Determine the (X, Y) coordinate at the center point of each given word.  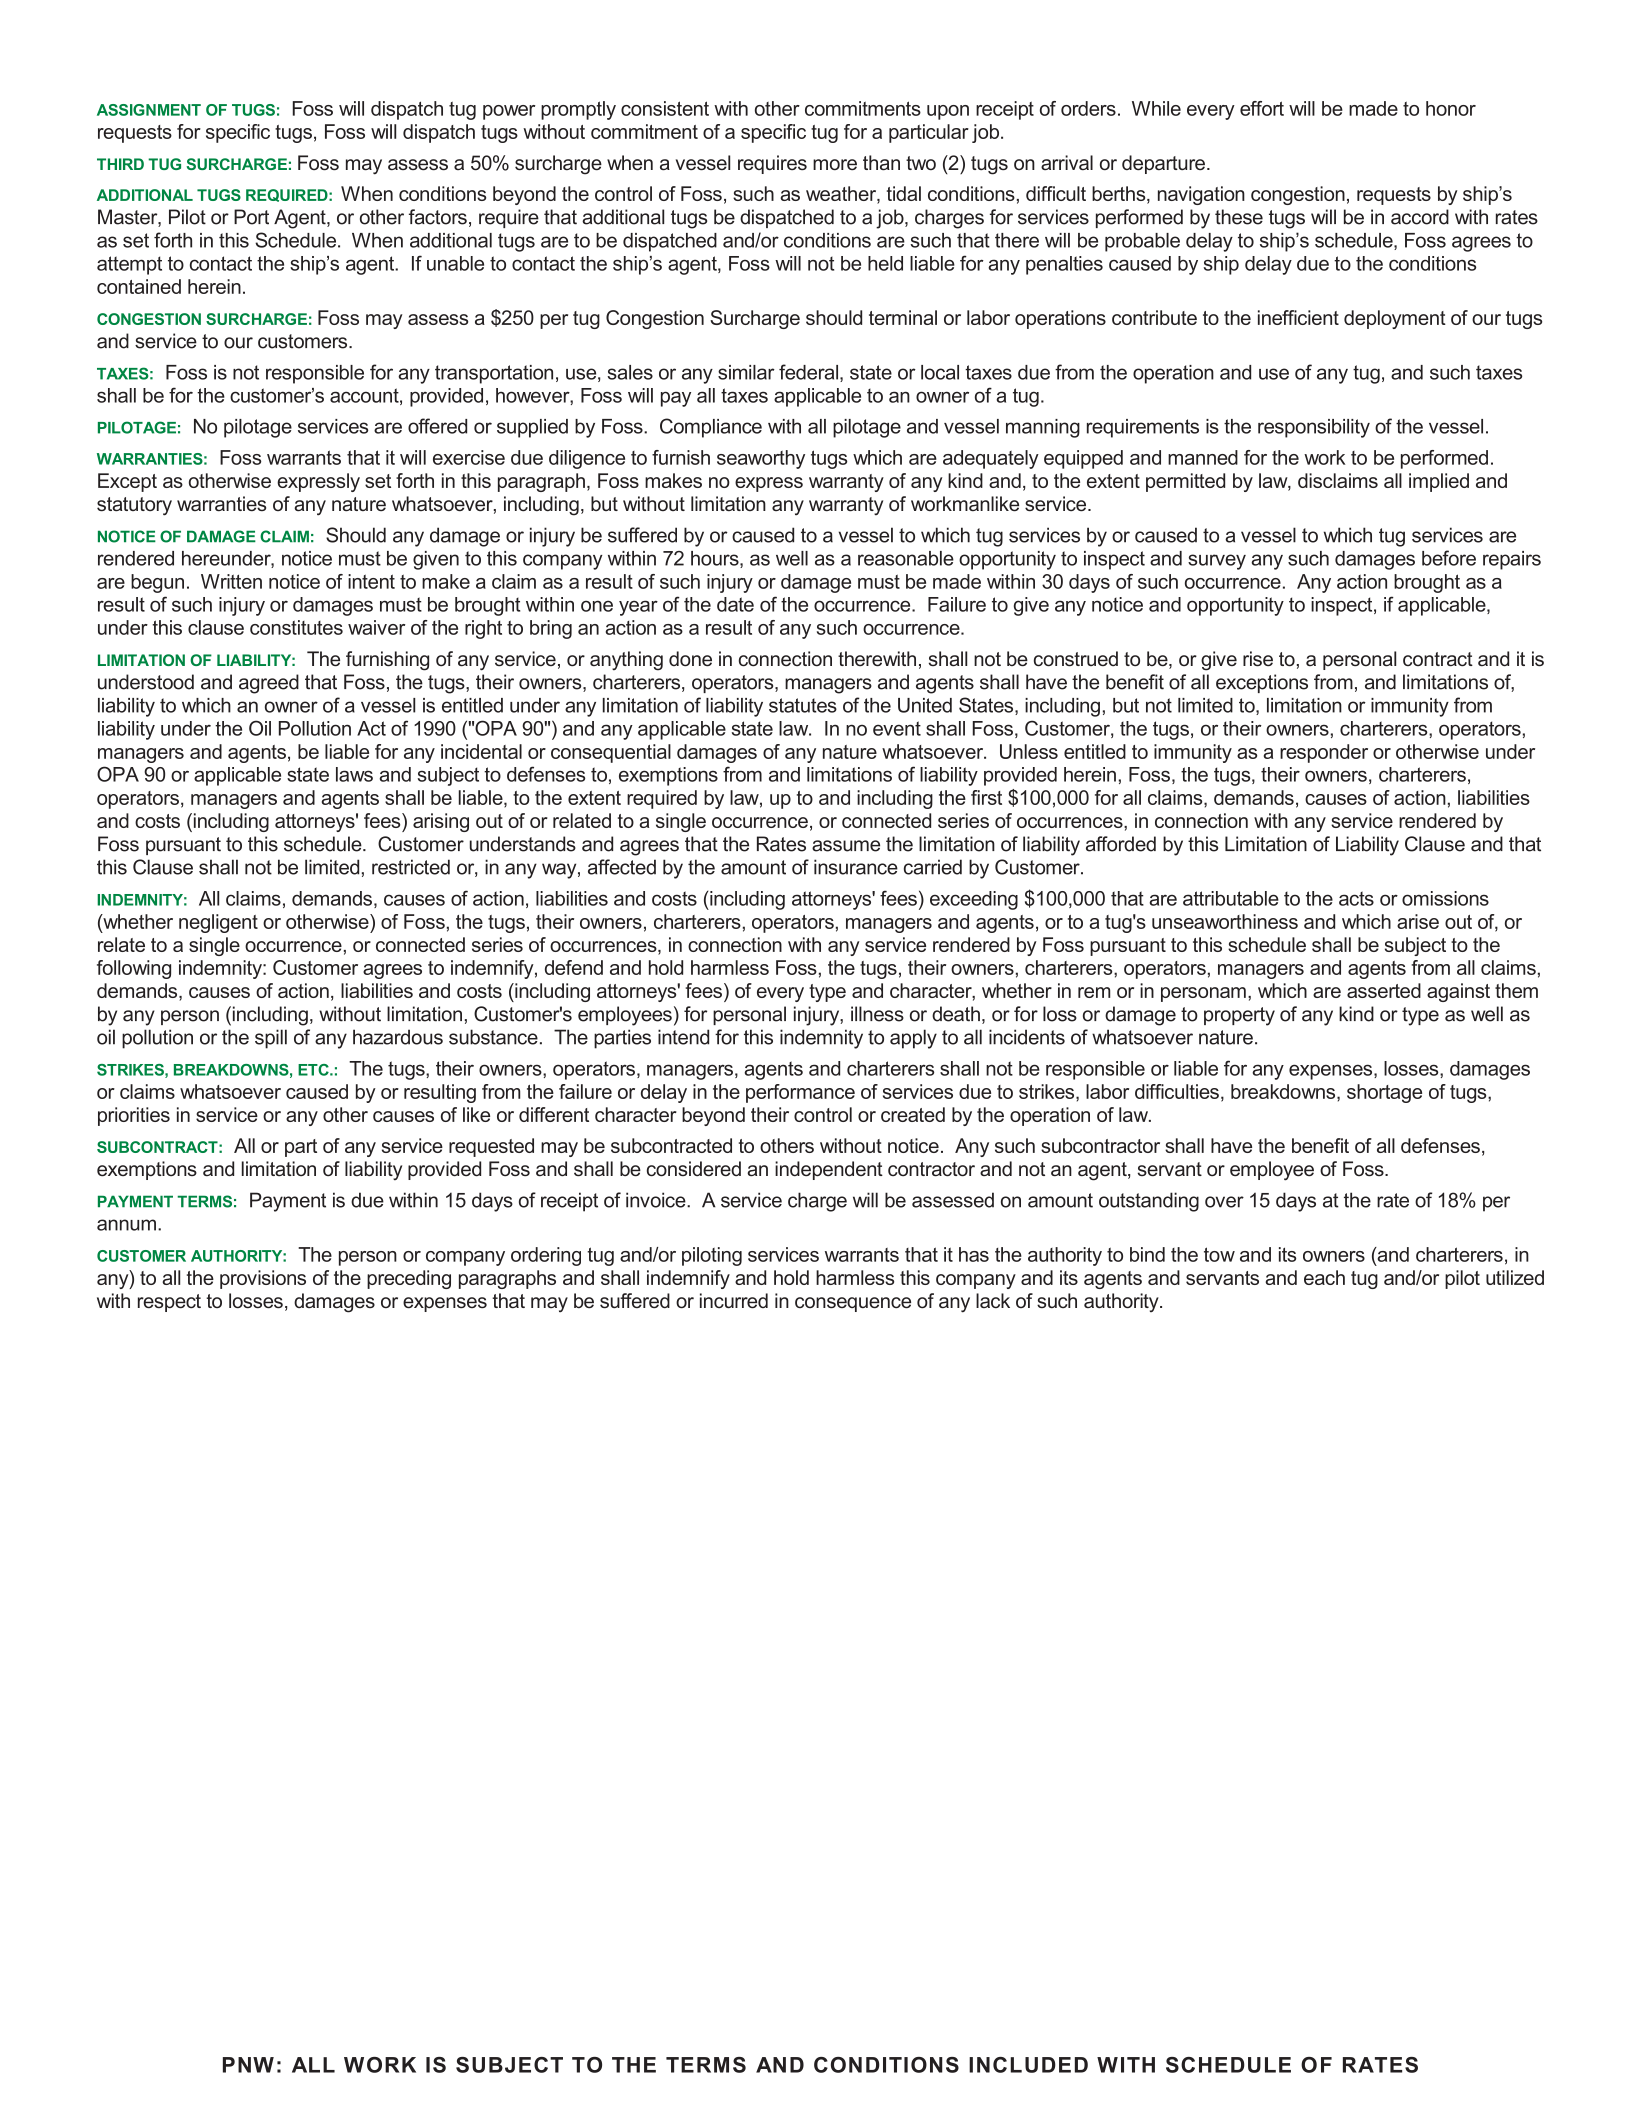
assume (846, 846)
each (1324, 1277)
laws (354, 774)
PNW (248, 2065)
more (835, 164)
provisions (263, 1279)
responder (1324, 753)
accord (1420, 217)
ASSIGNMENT (149, 110)
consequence (853, 1304)
